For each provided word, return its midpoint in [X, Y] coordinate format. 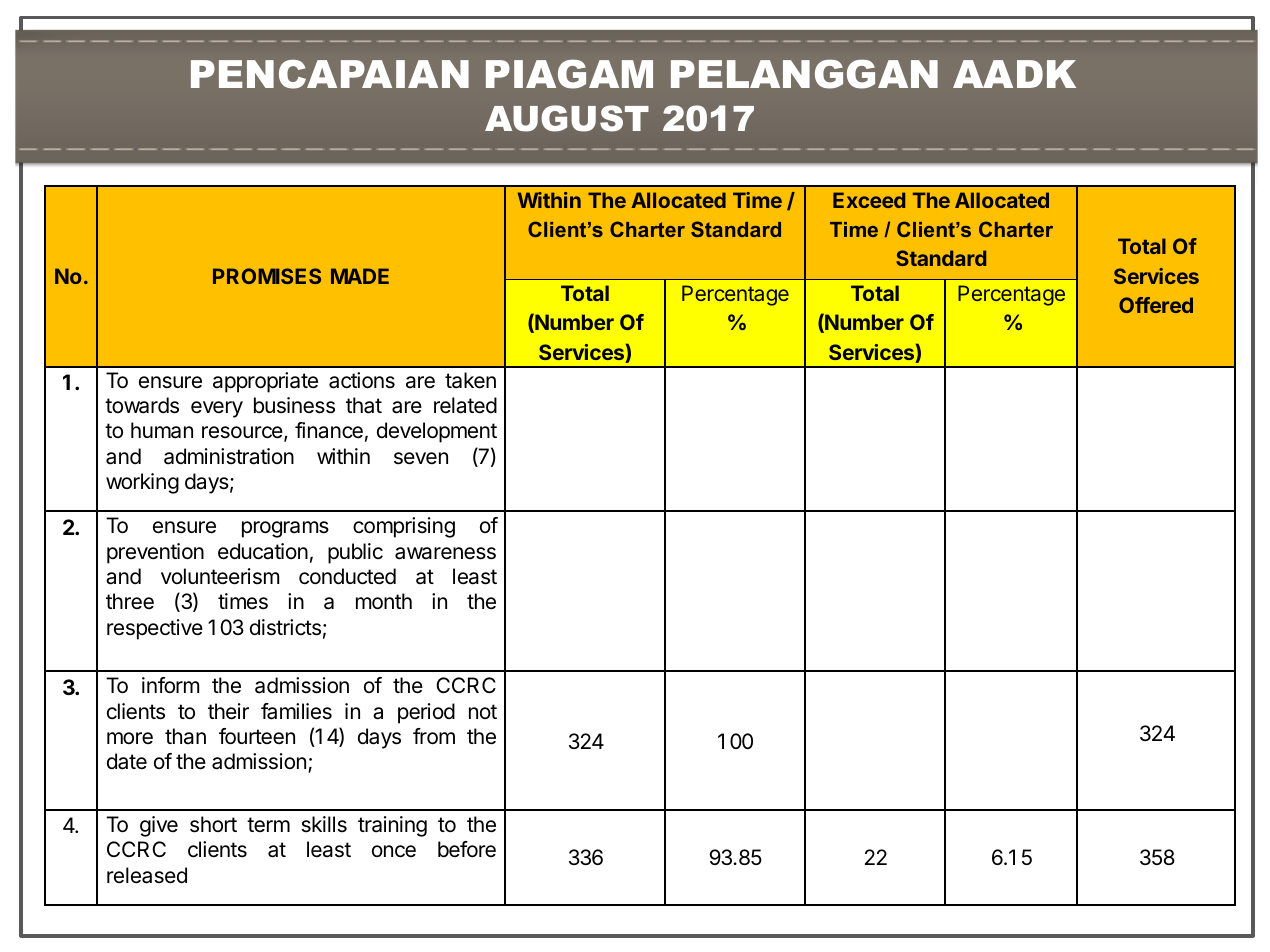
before [467, 849]
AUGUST [567, 118]
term [268, 824]
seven [421, 458]
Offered [1156, 305]
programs [285, 529]
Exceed [869, 200]
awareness [445, 553]
